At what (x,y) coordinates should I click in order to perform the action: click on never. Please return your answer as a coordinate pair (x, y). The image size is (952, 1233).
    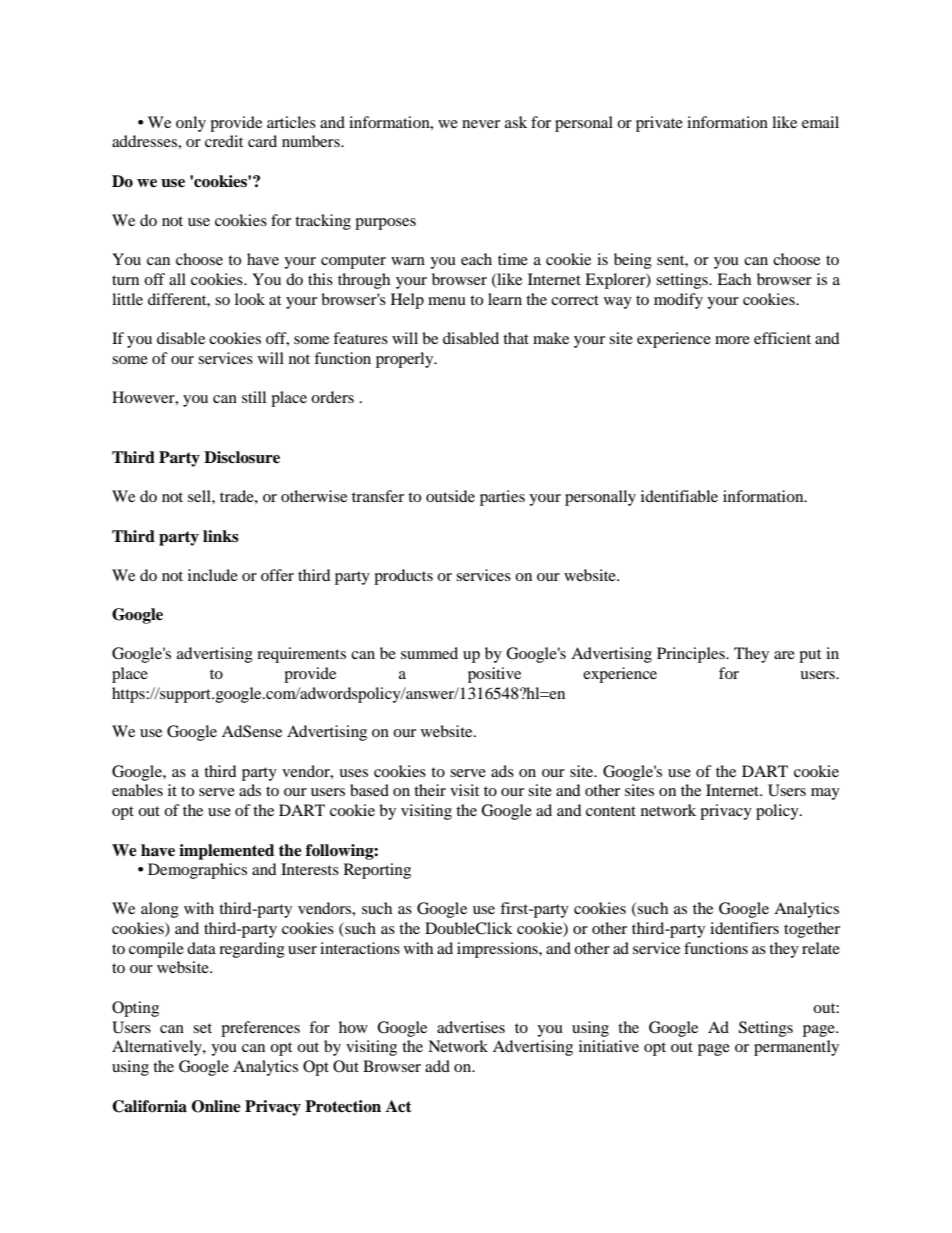
    Looking at the image, I should click on (481, 124).
